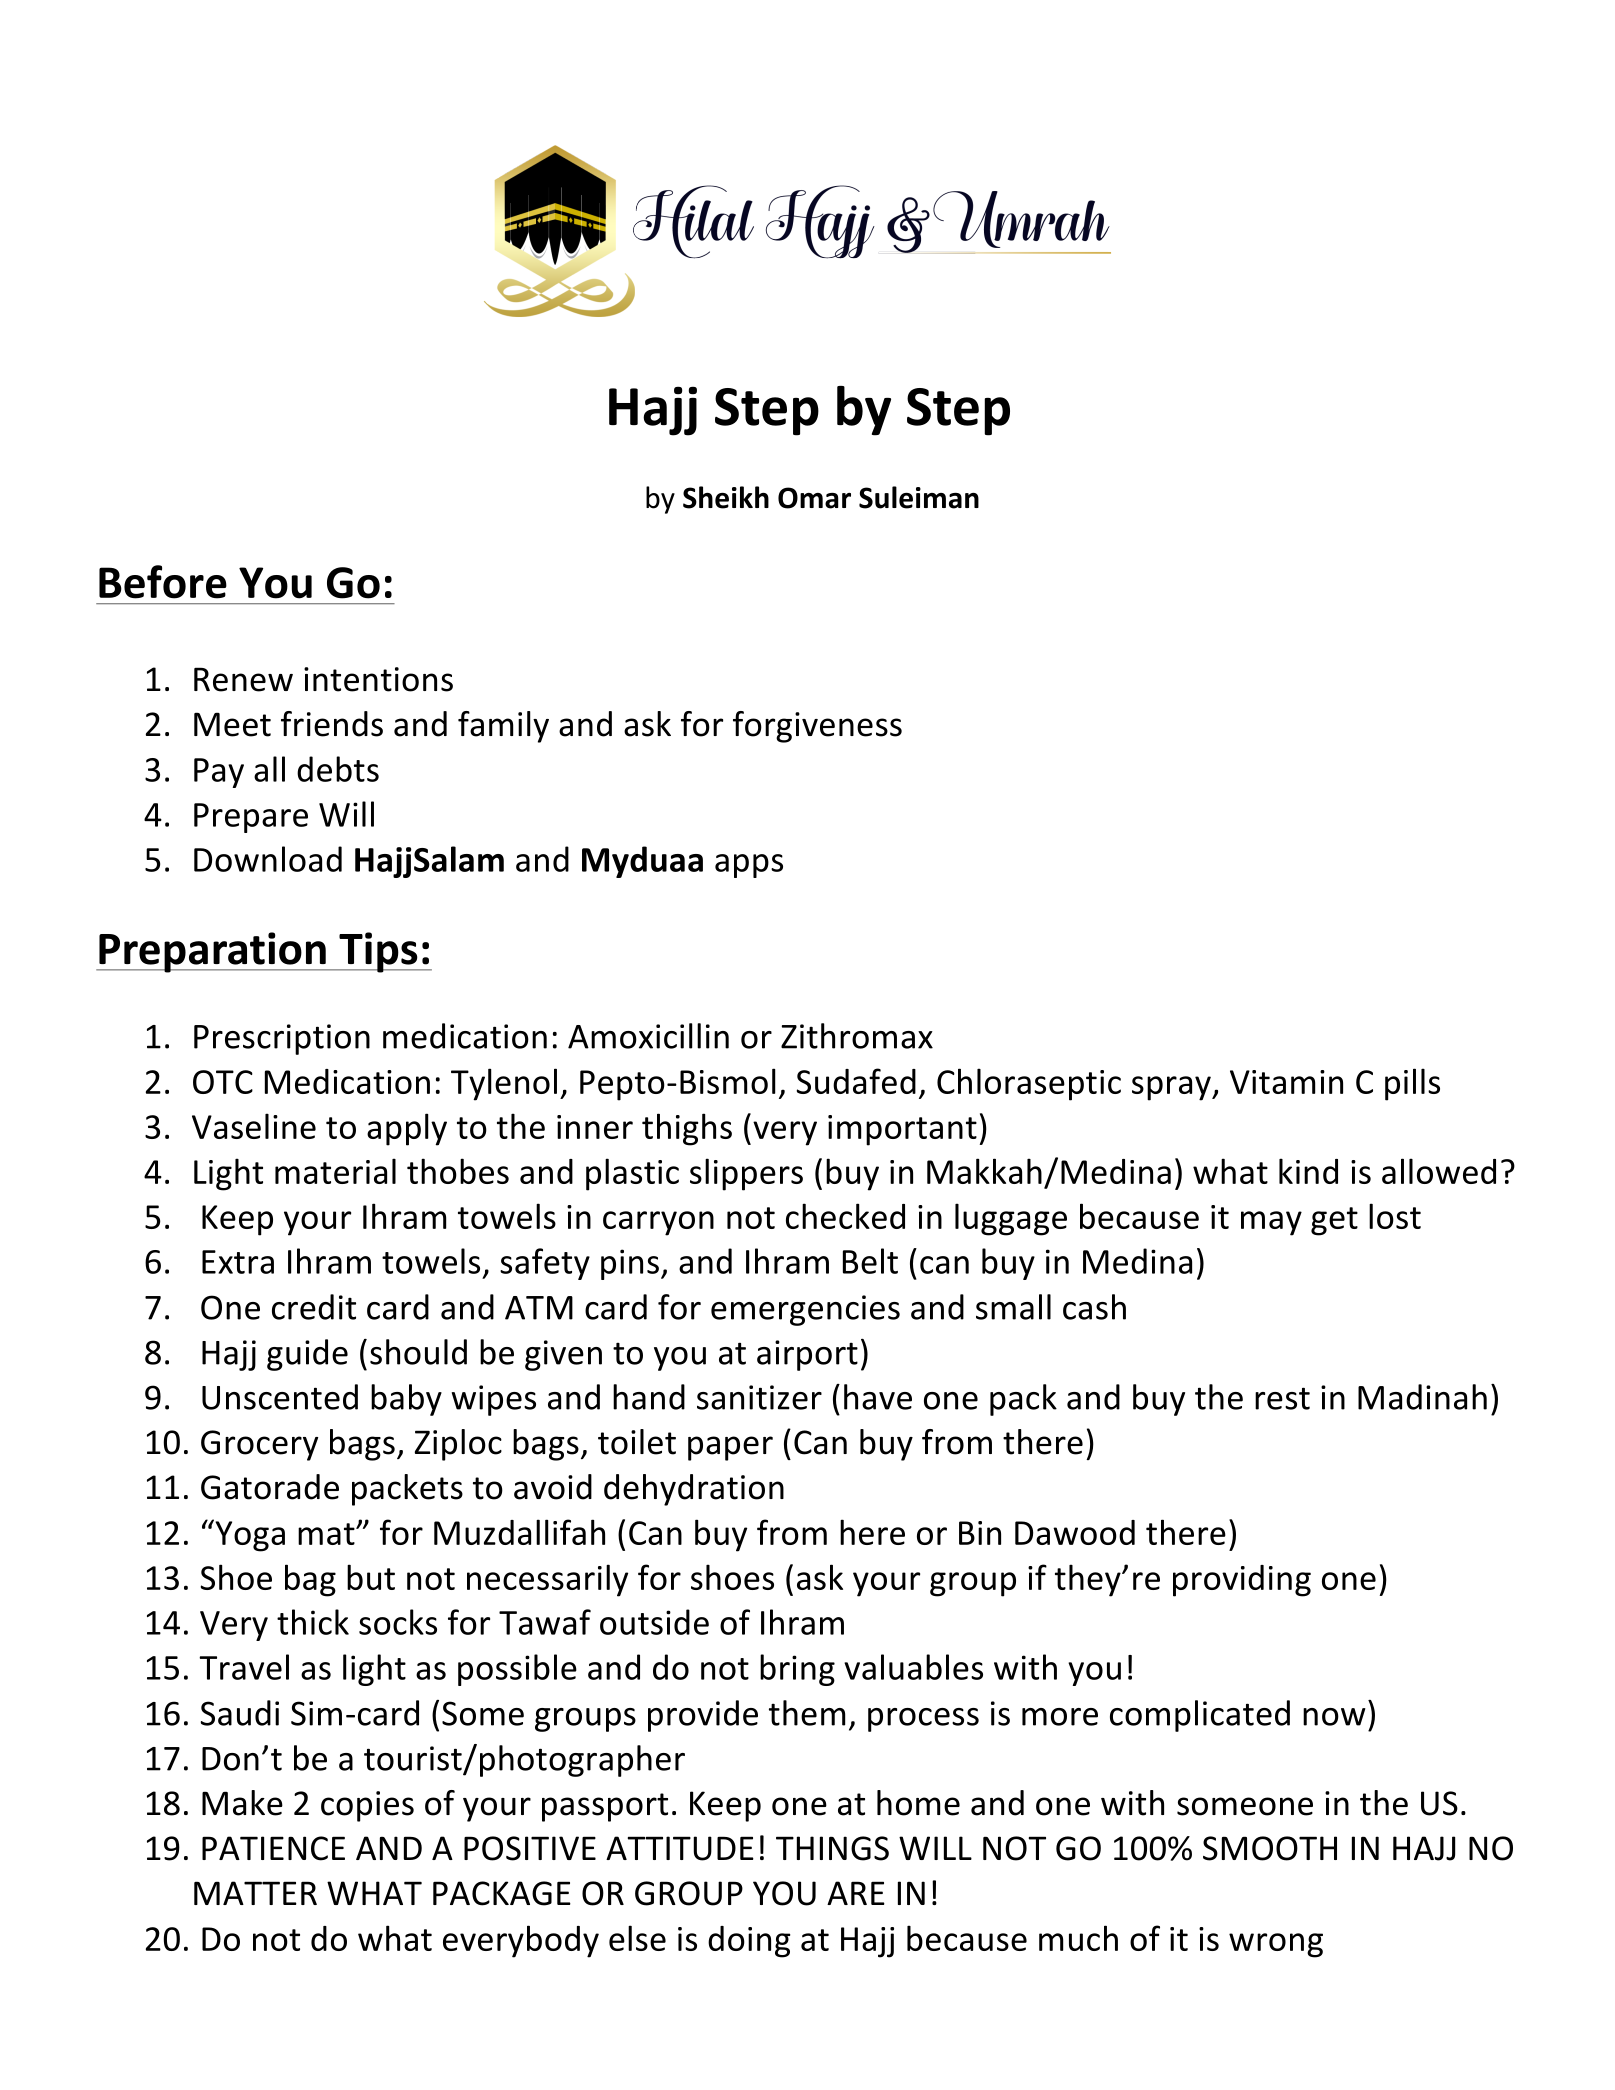 The height and width of the screenshot is (2090, 1615). What do you see at coordinates (335, 1171) in the screenshot?
I see `material` at bounding box center [335, 1171].
